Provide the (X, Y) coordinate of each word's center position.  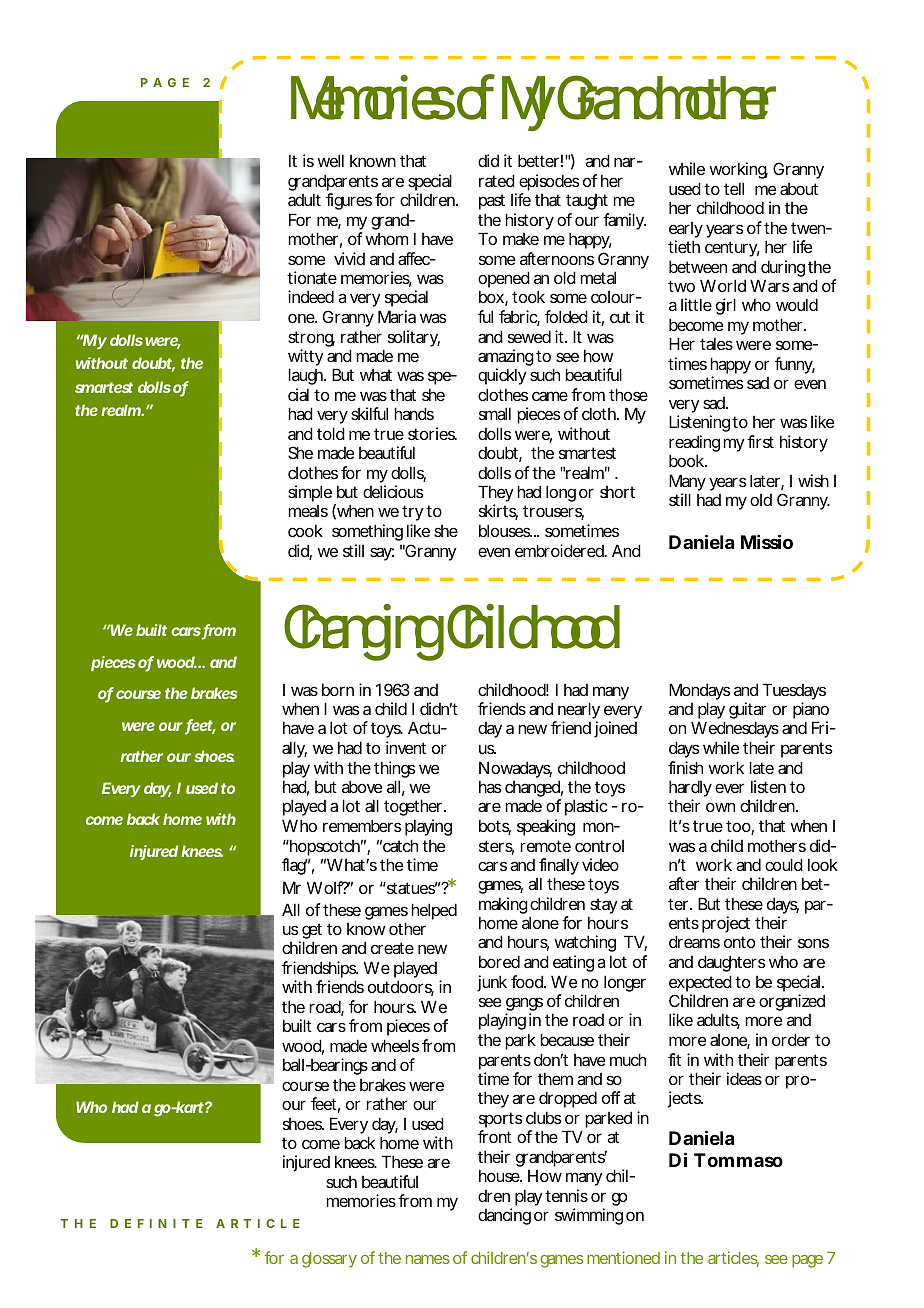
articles (733, 1259)
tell (734, 188)
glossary (329, 1260)
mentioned (623, 1257)
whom (386, 239)
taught (587, 202)
